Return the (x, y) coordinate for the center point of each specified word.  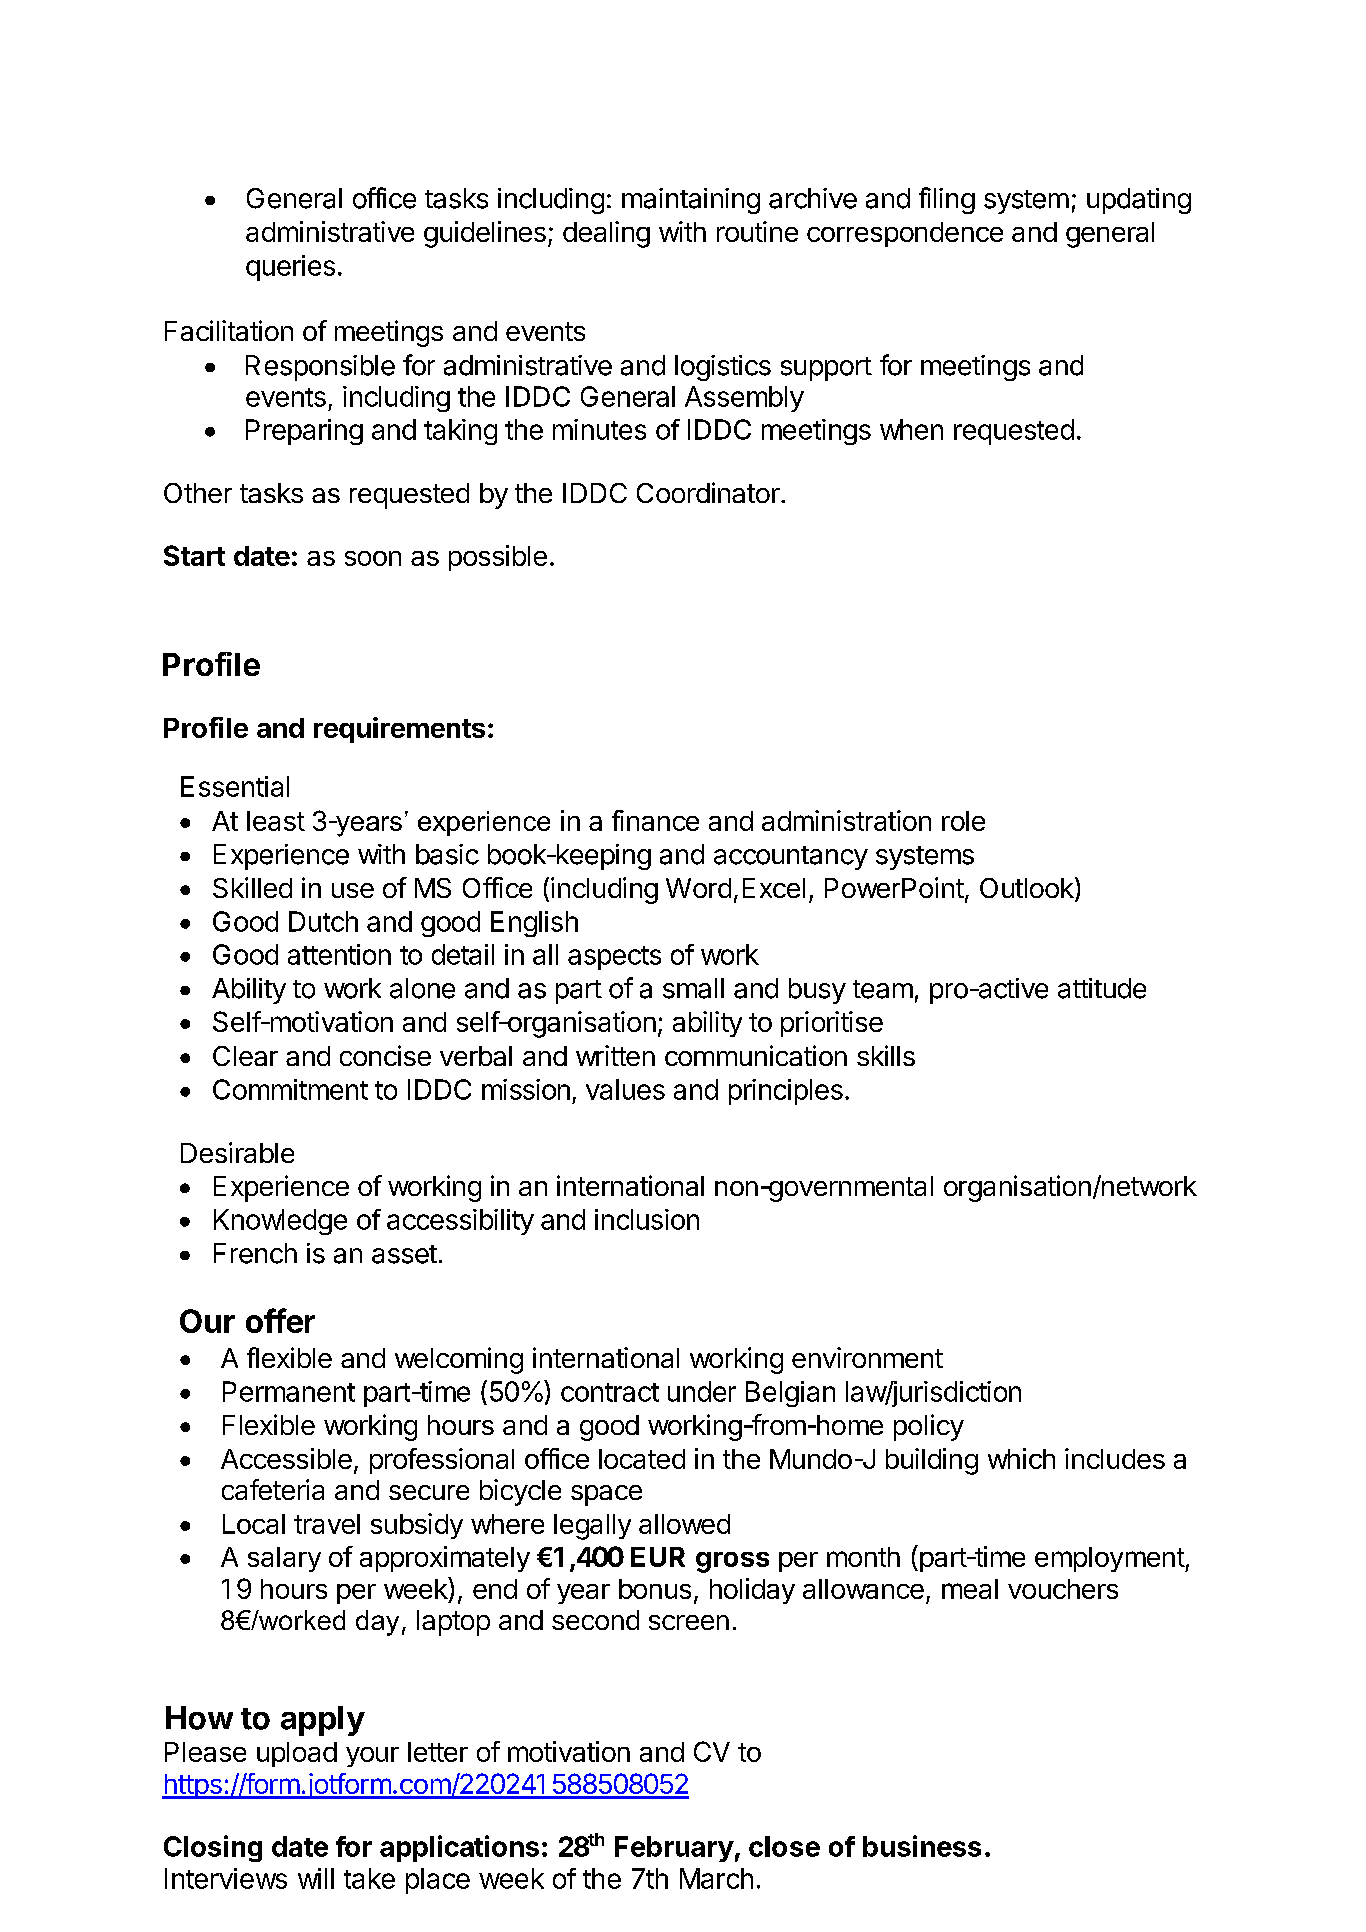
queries (290, 268)
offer (280, 1320)
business (922, 1846)
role (963, 821)
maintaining (691, 201)
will (316, 1878)
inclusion (647, 1219)
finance (655, 820)
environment (867, 1357)
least (276, 821)
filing (947, 200)
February (674, 1849)
